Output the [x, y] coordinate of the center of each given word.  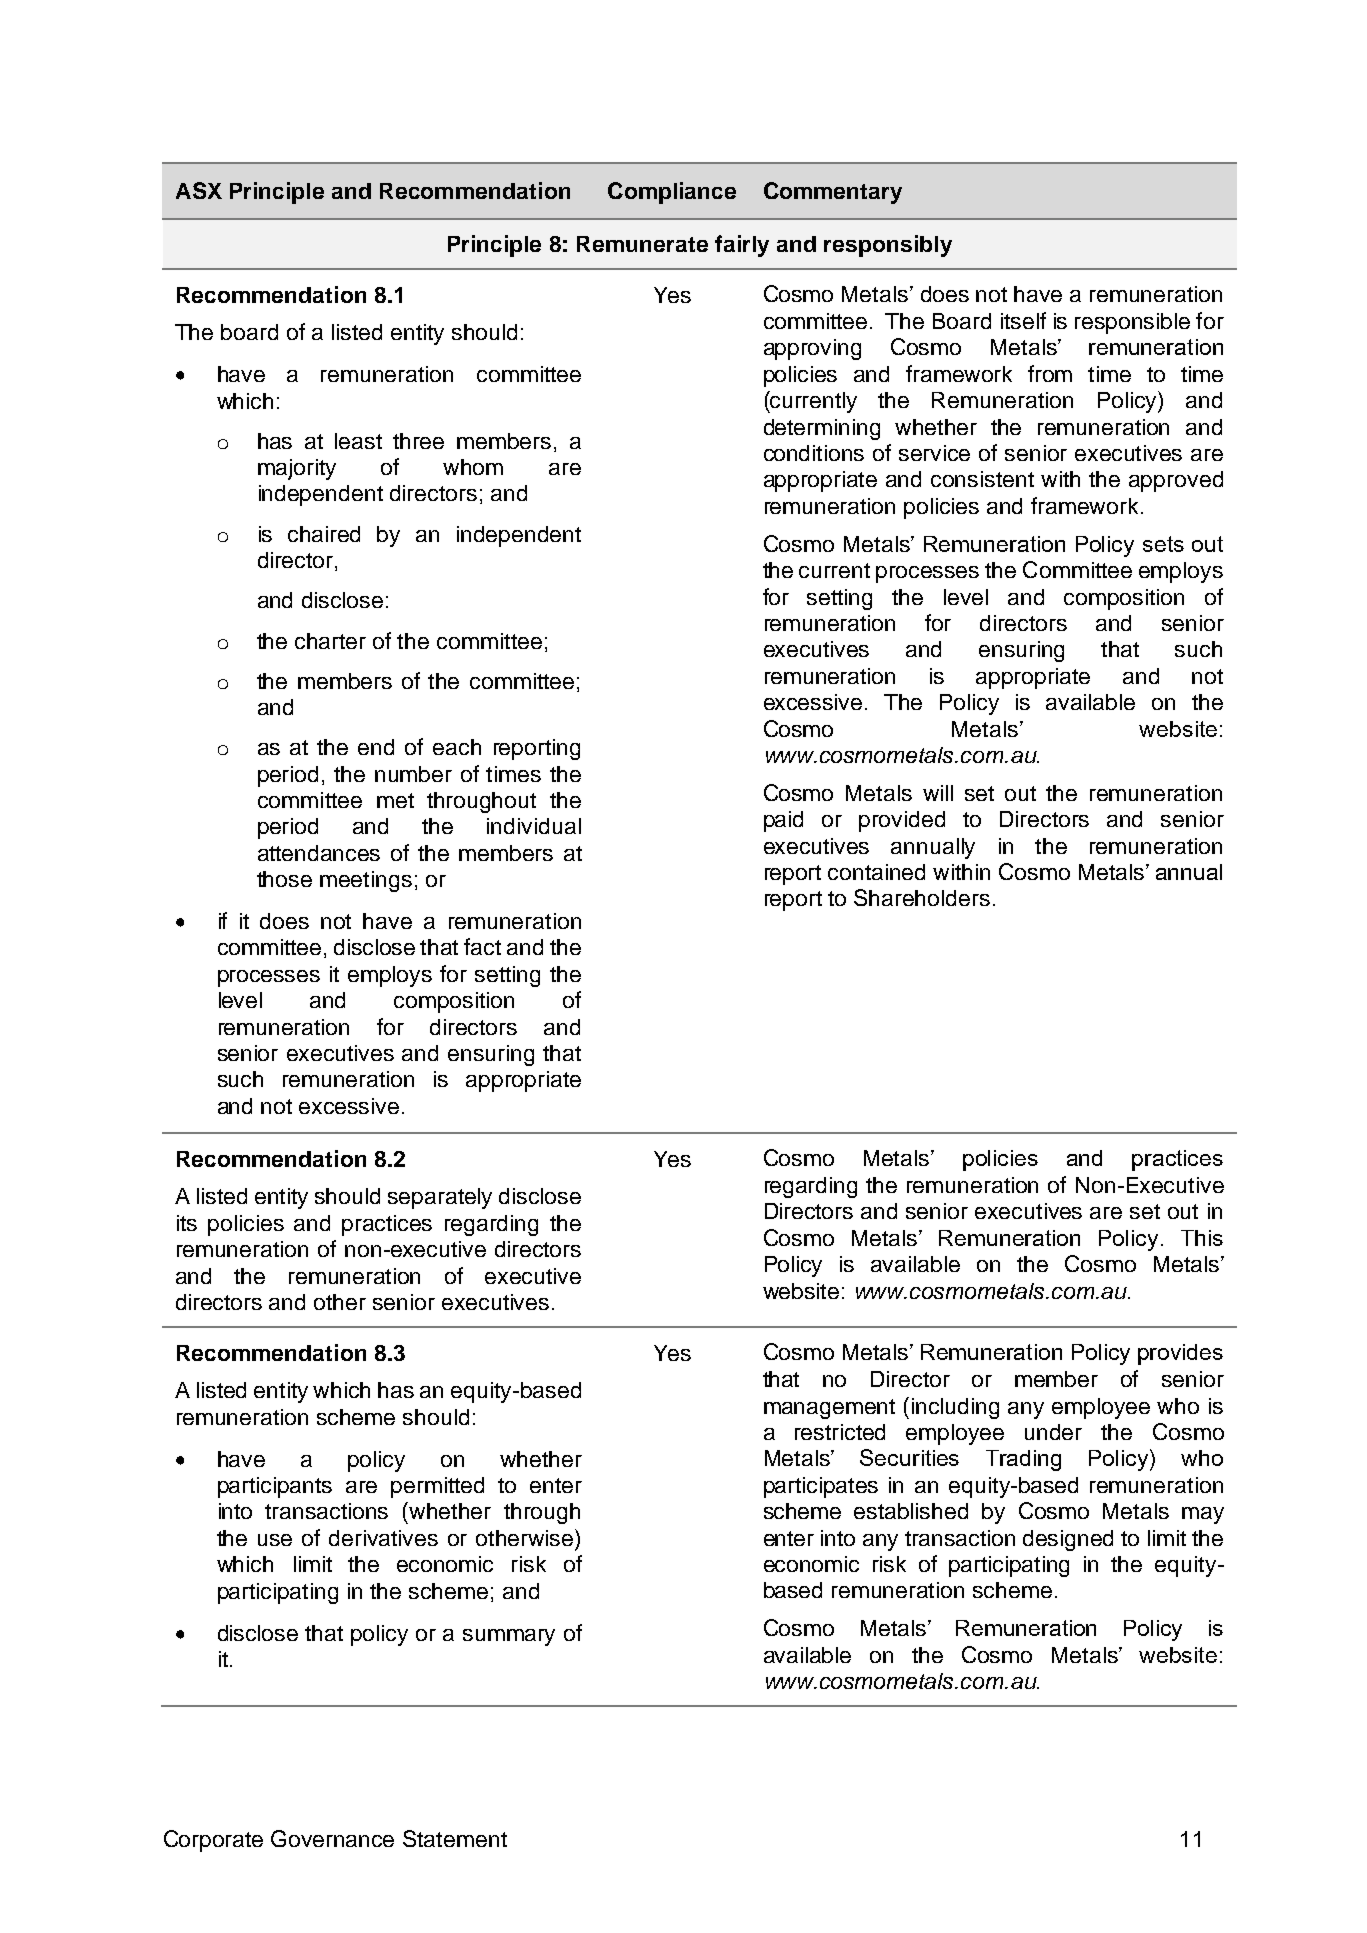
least [358, 441]
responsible [1132, 323]
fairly [742, 246]
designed [1068, 1540]
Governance [332, 1838]
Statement [455, 1838]
